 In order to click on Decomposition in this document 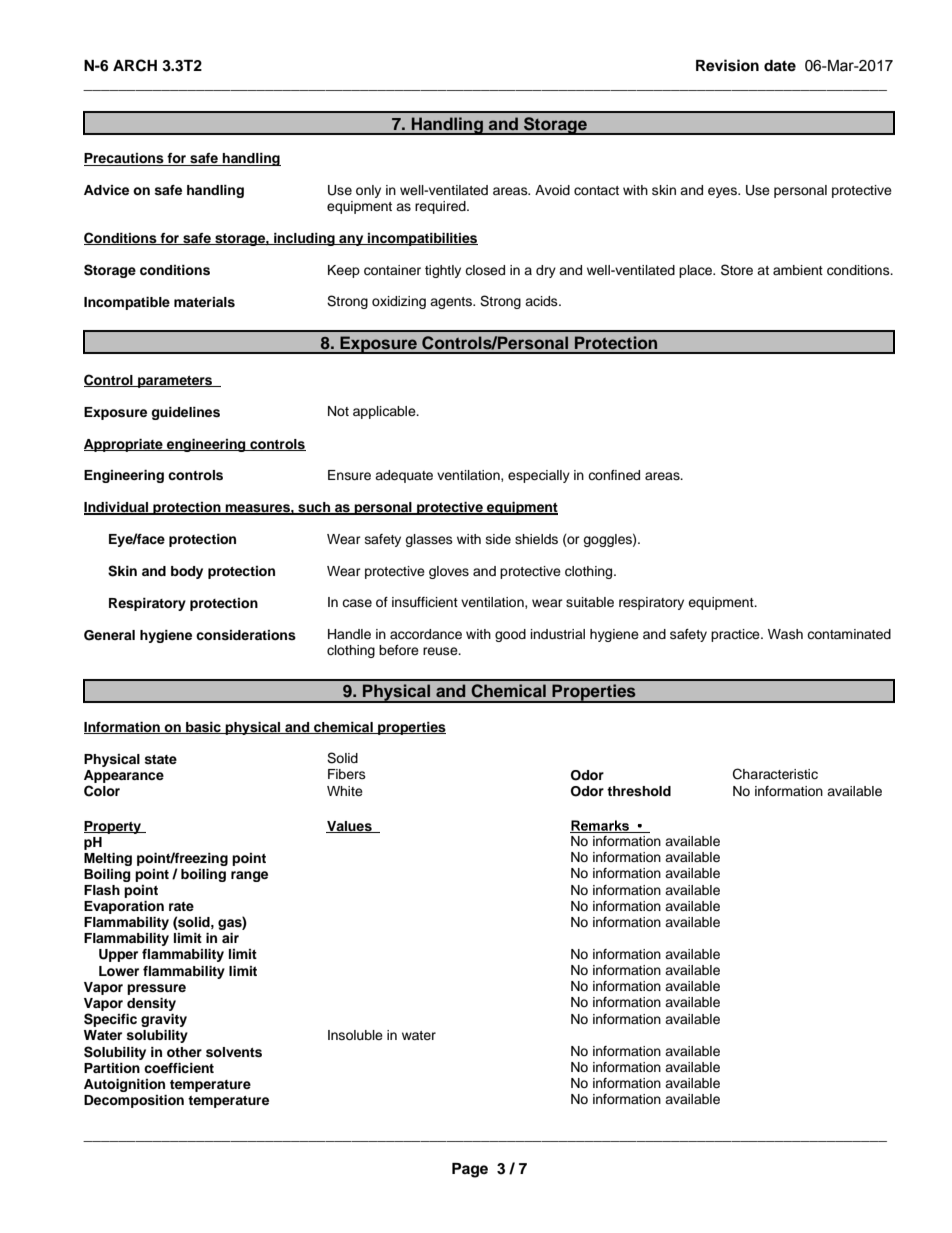, I will do `click(134, 1101)`.
